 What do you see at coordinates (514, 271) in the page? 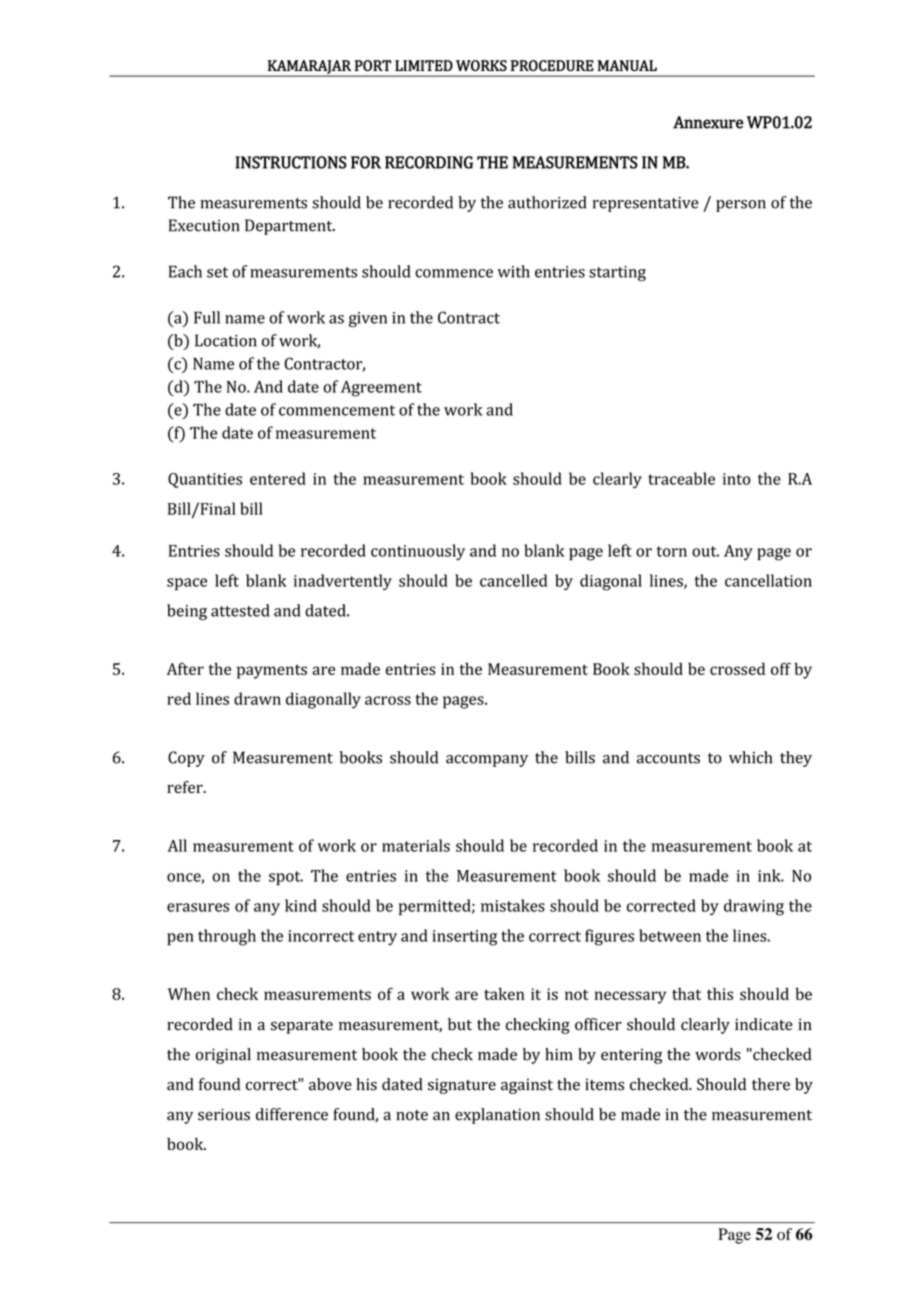
I see `with` at bounding box center [514, 271].
